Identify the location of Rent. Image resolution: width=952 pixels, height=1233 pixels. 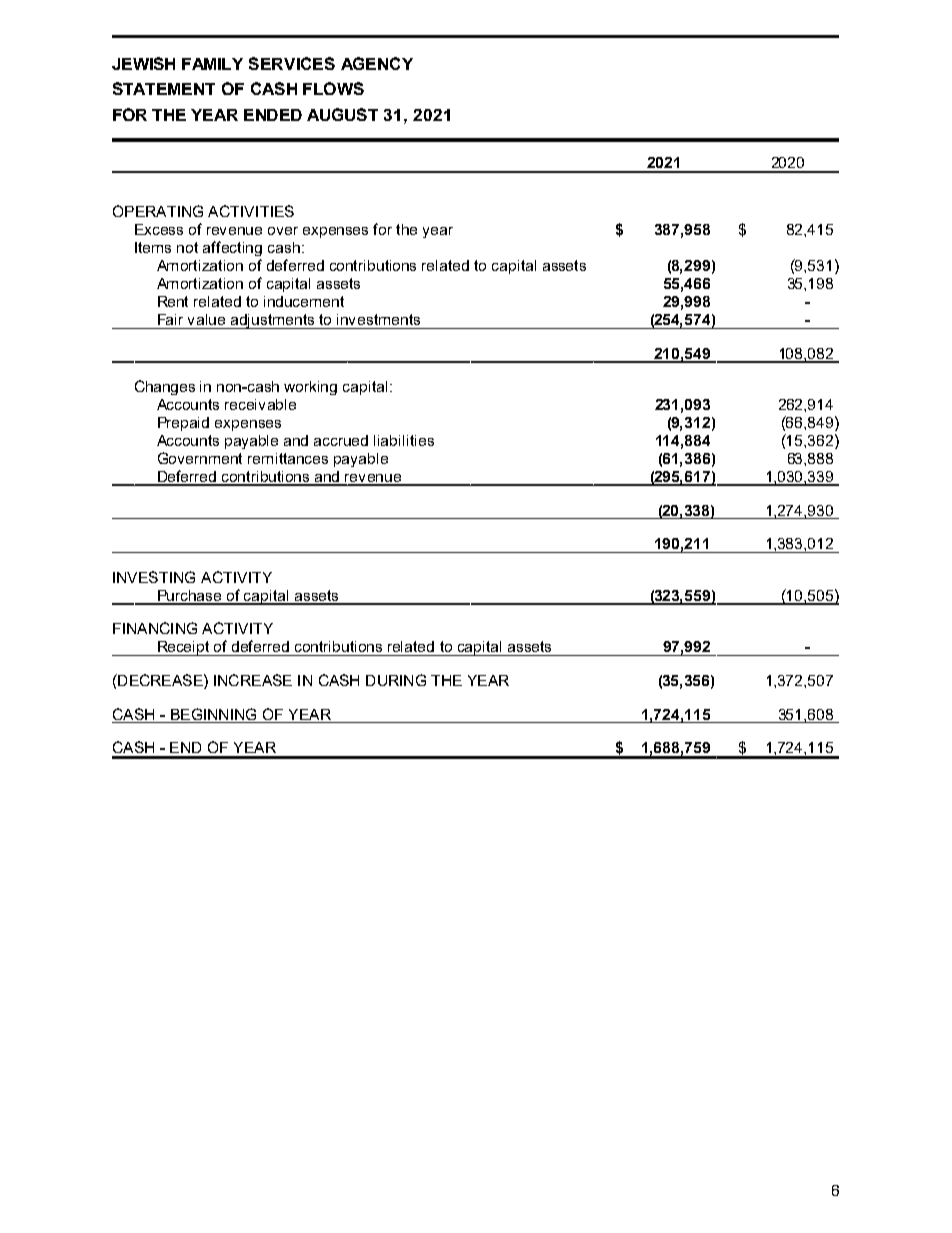
(173, 301).
